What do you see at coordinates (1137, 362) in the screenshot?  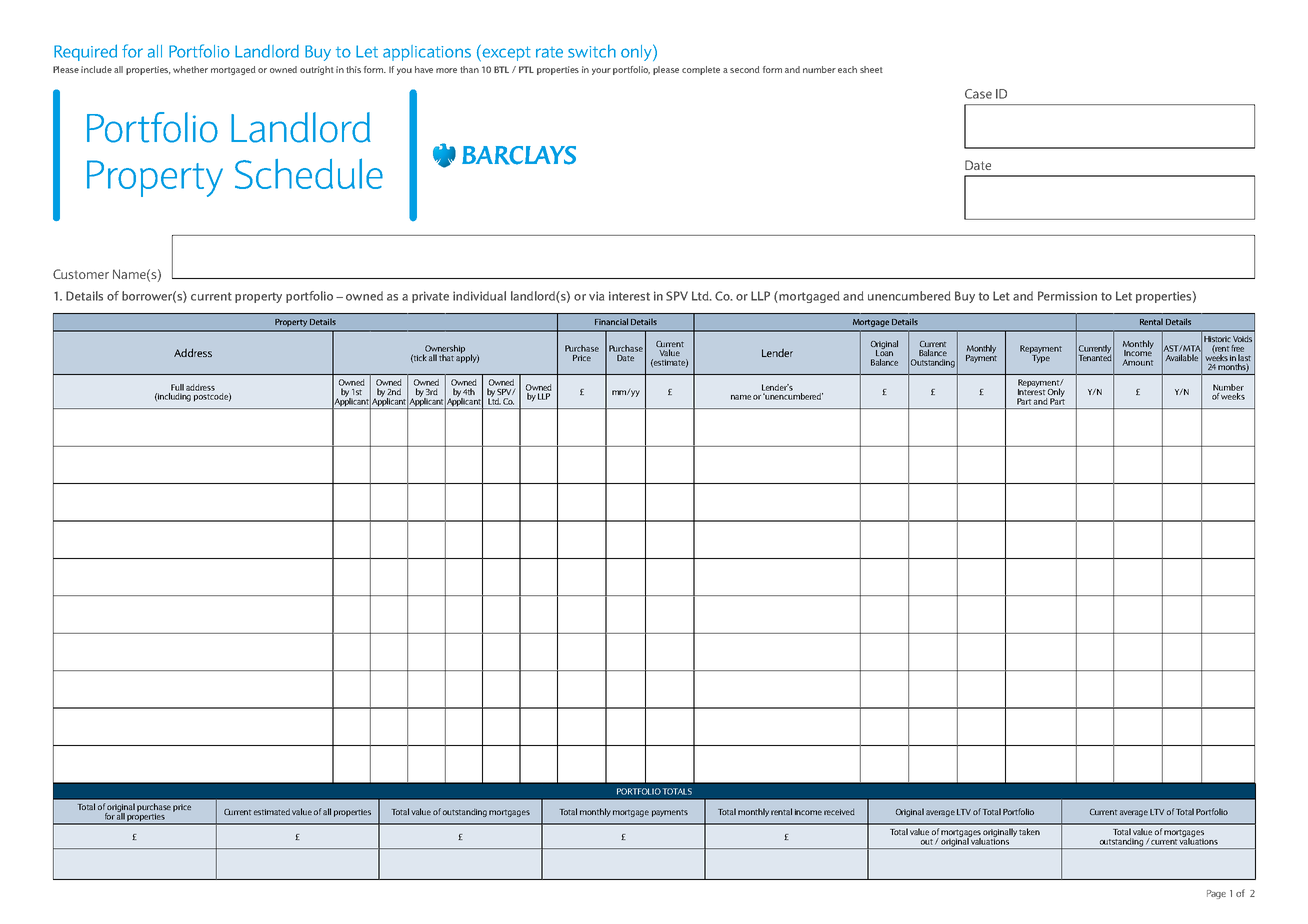 I see `Amount` at bounding box center [1137, 362].
